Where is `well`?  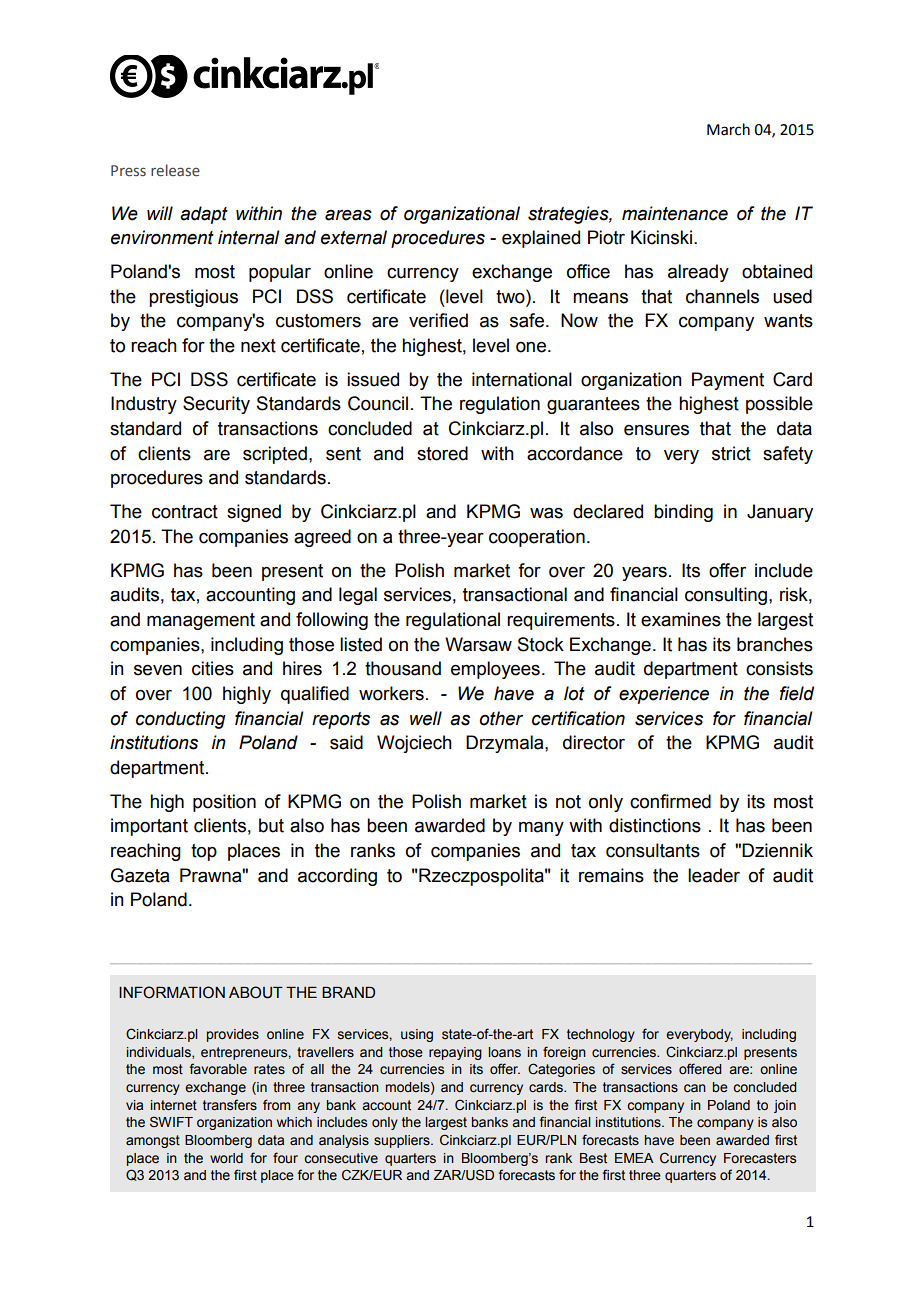 well is located at coordinates (426, 718).
